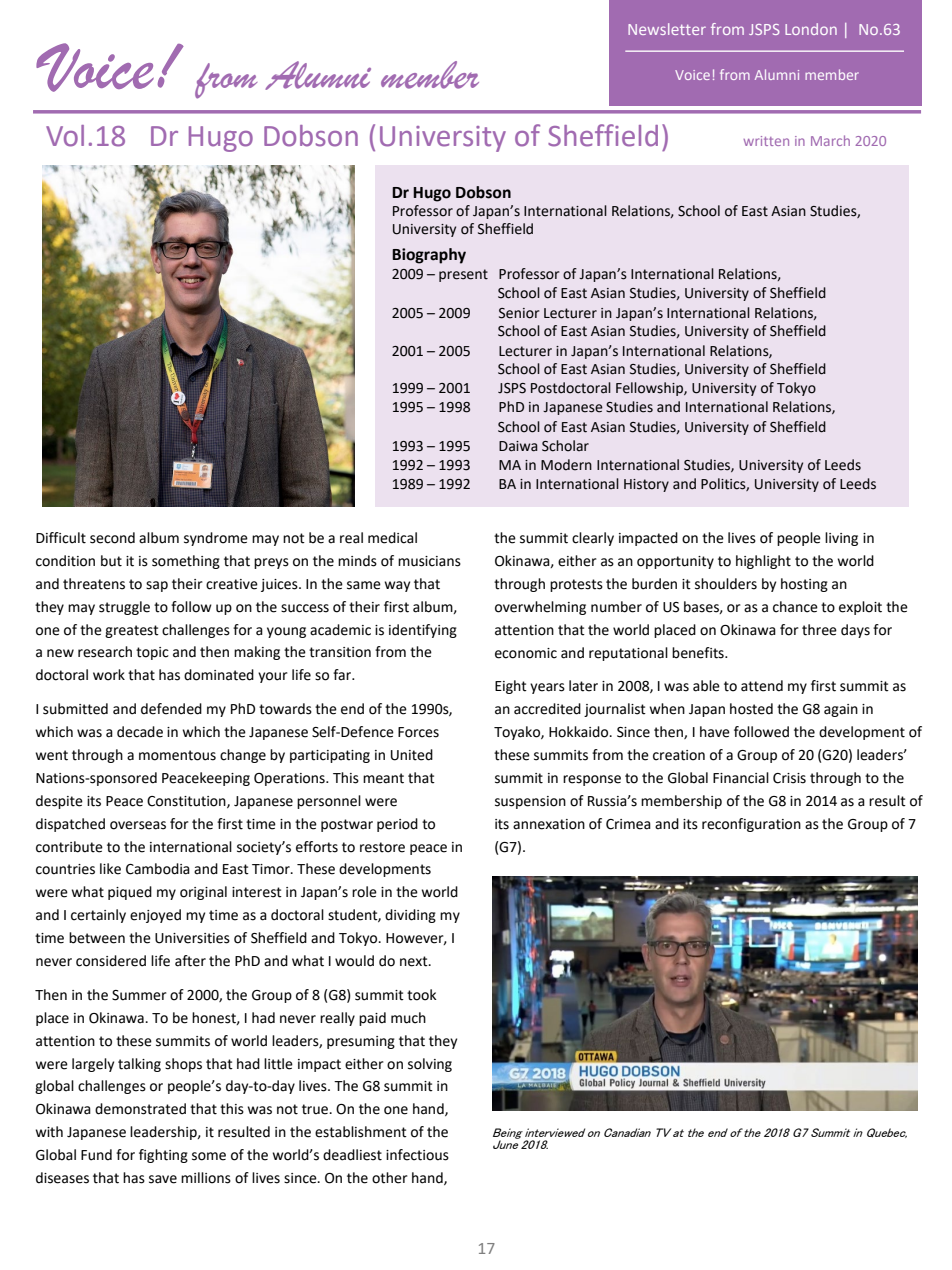 This screenshot has width=952, height=1270. What do you see at coordinates (811, 29) in the screenshot?
I see `London` at bounding box center [811, 29].
